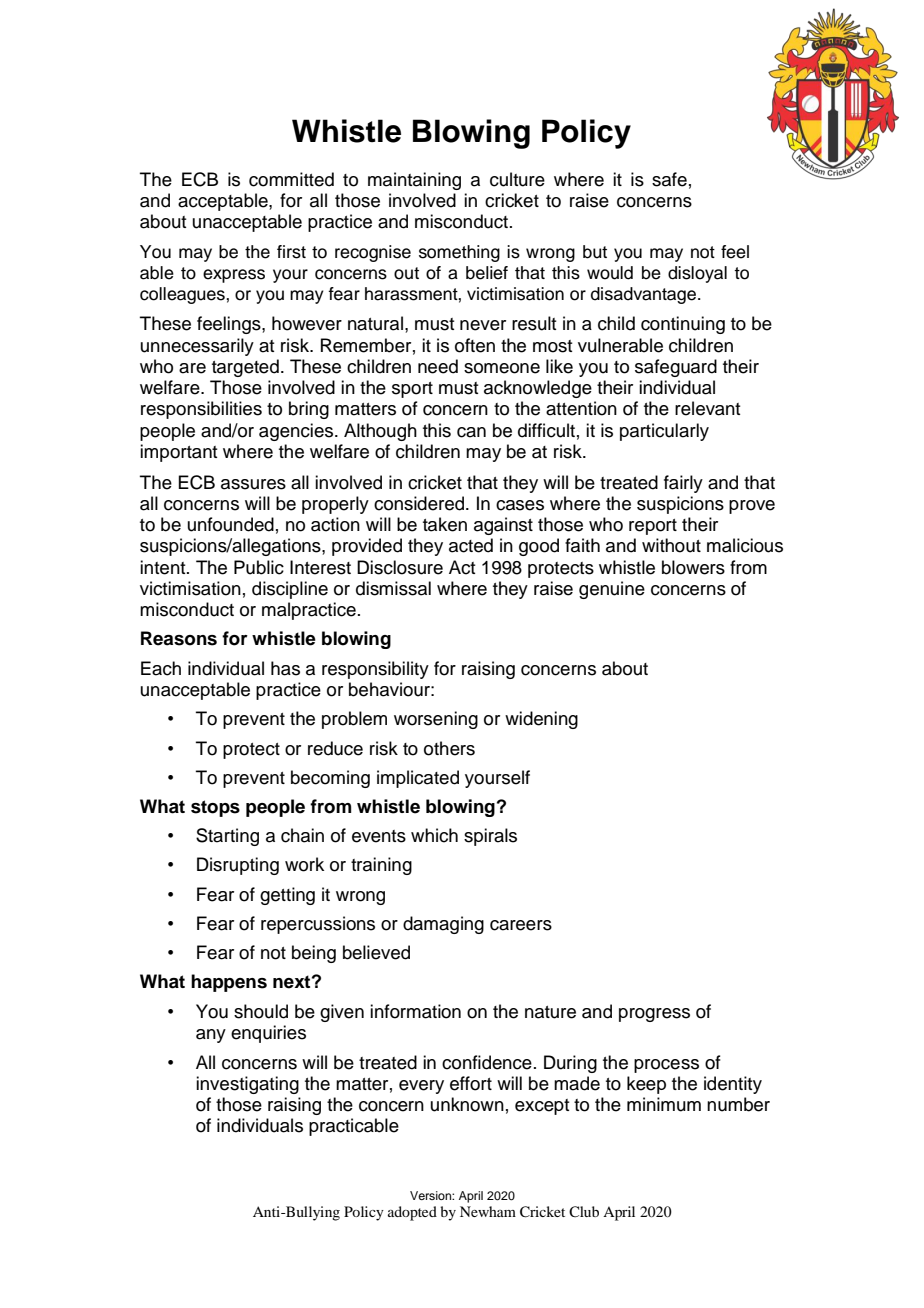  Describe the element at coordinates (434, 835) in the screenshot. I see `which` at that location.
